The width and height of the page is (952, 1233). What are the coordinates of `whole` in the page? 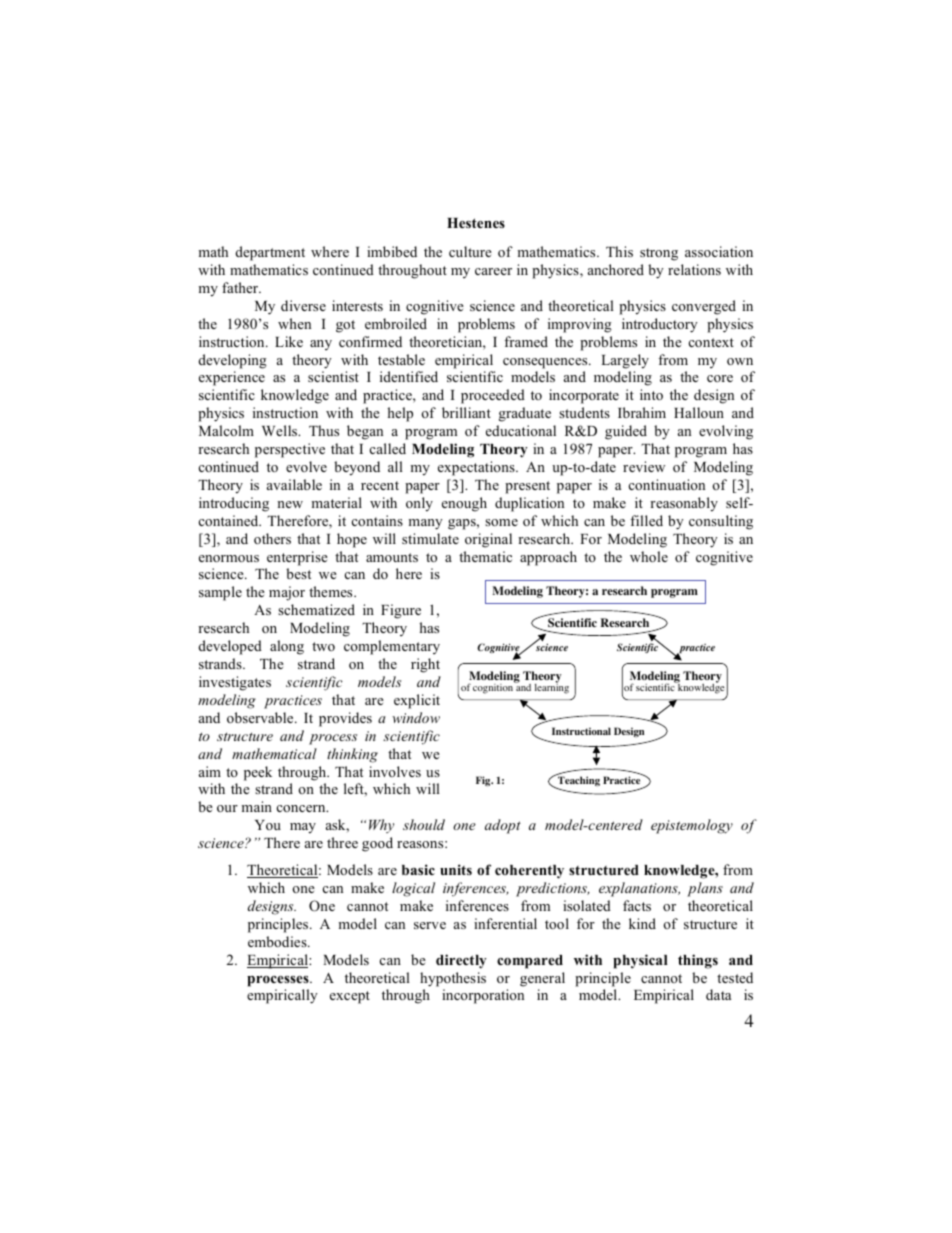 It's located at (649, 556).
